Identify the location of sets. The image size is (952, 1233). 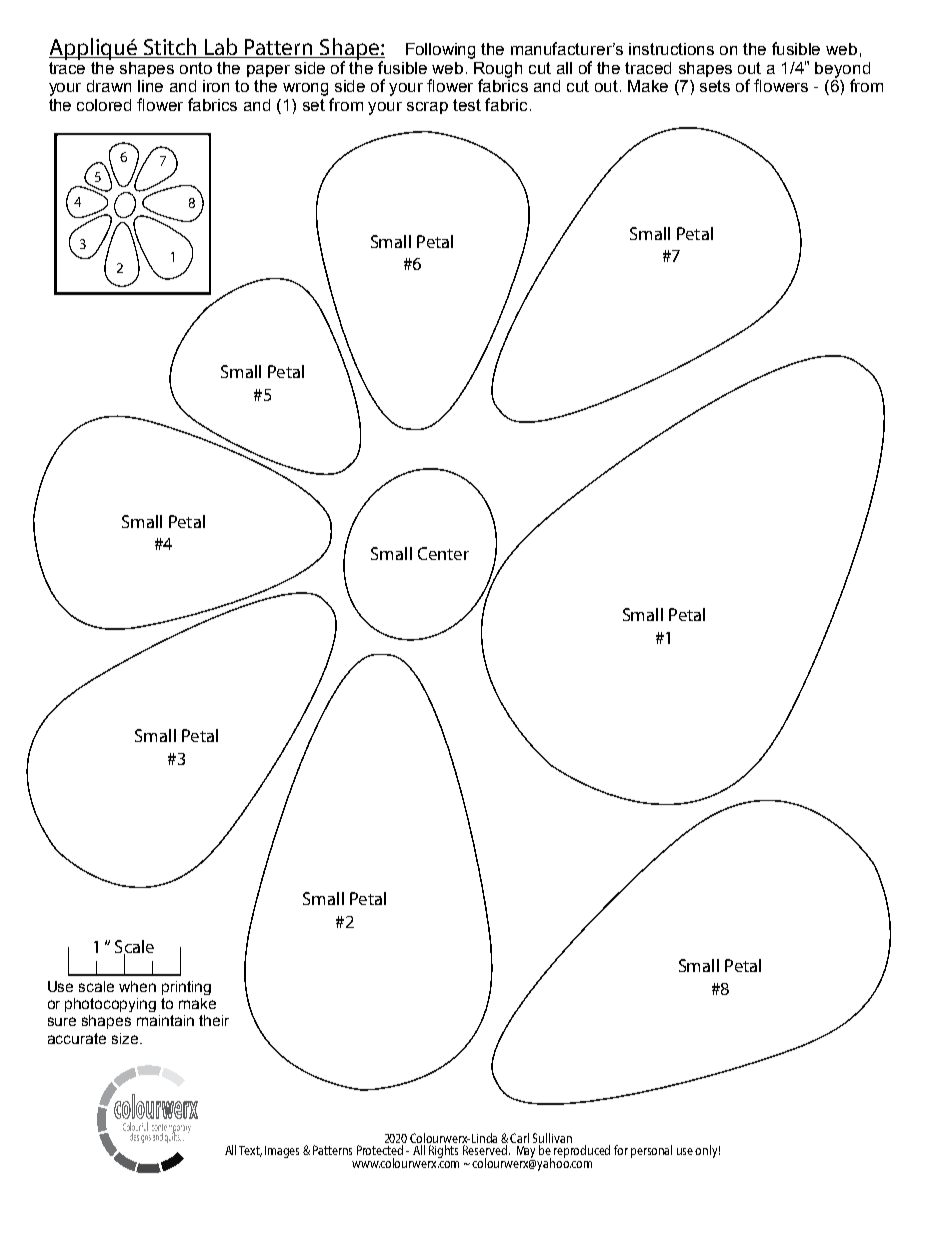
(715, 86).
